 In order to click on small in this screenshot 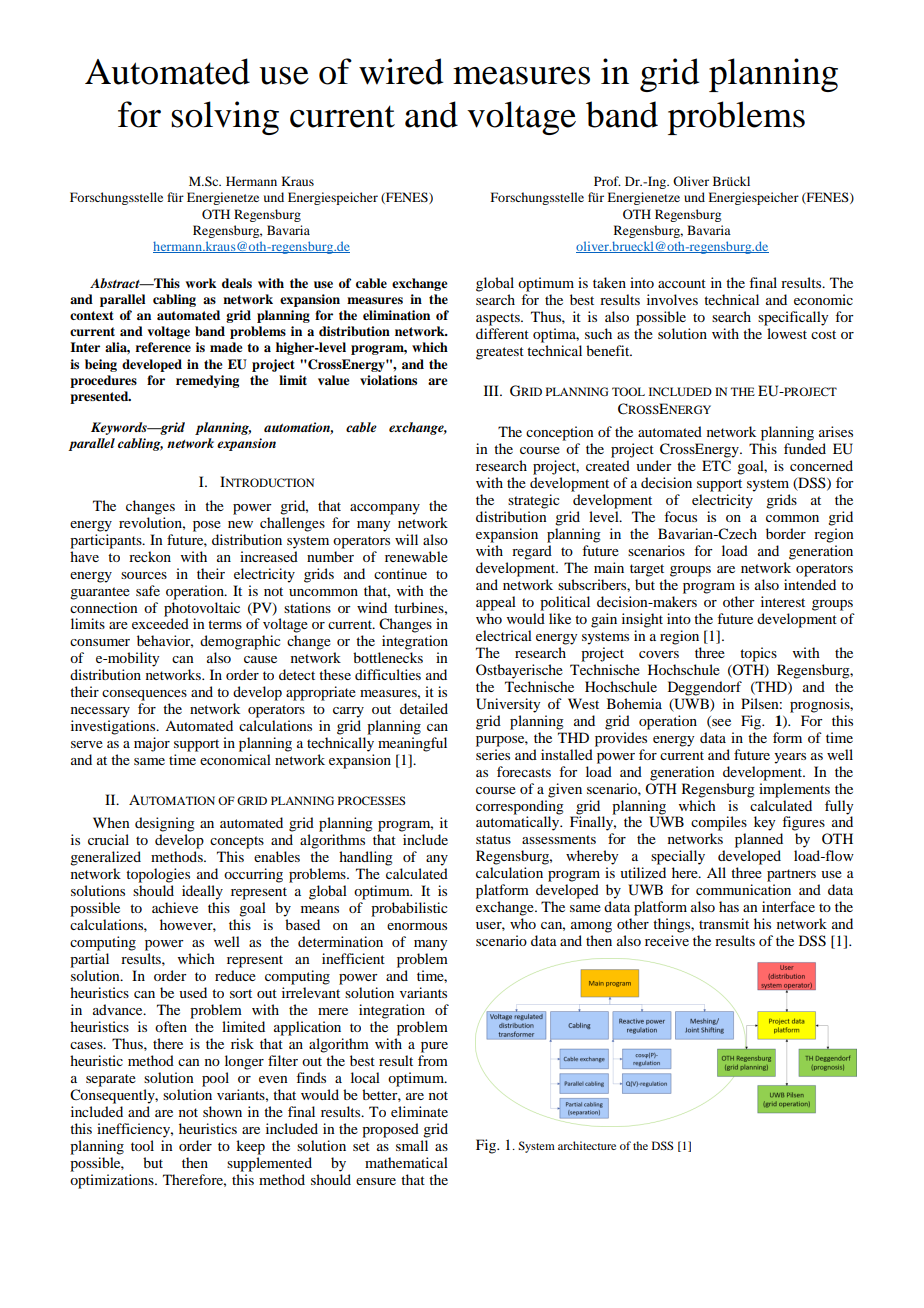, I will do `click(412, 1145)`.
